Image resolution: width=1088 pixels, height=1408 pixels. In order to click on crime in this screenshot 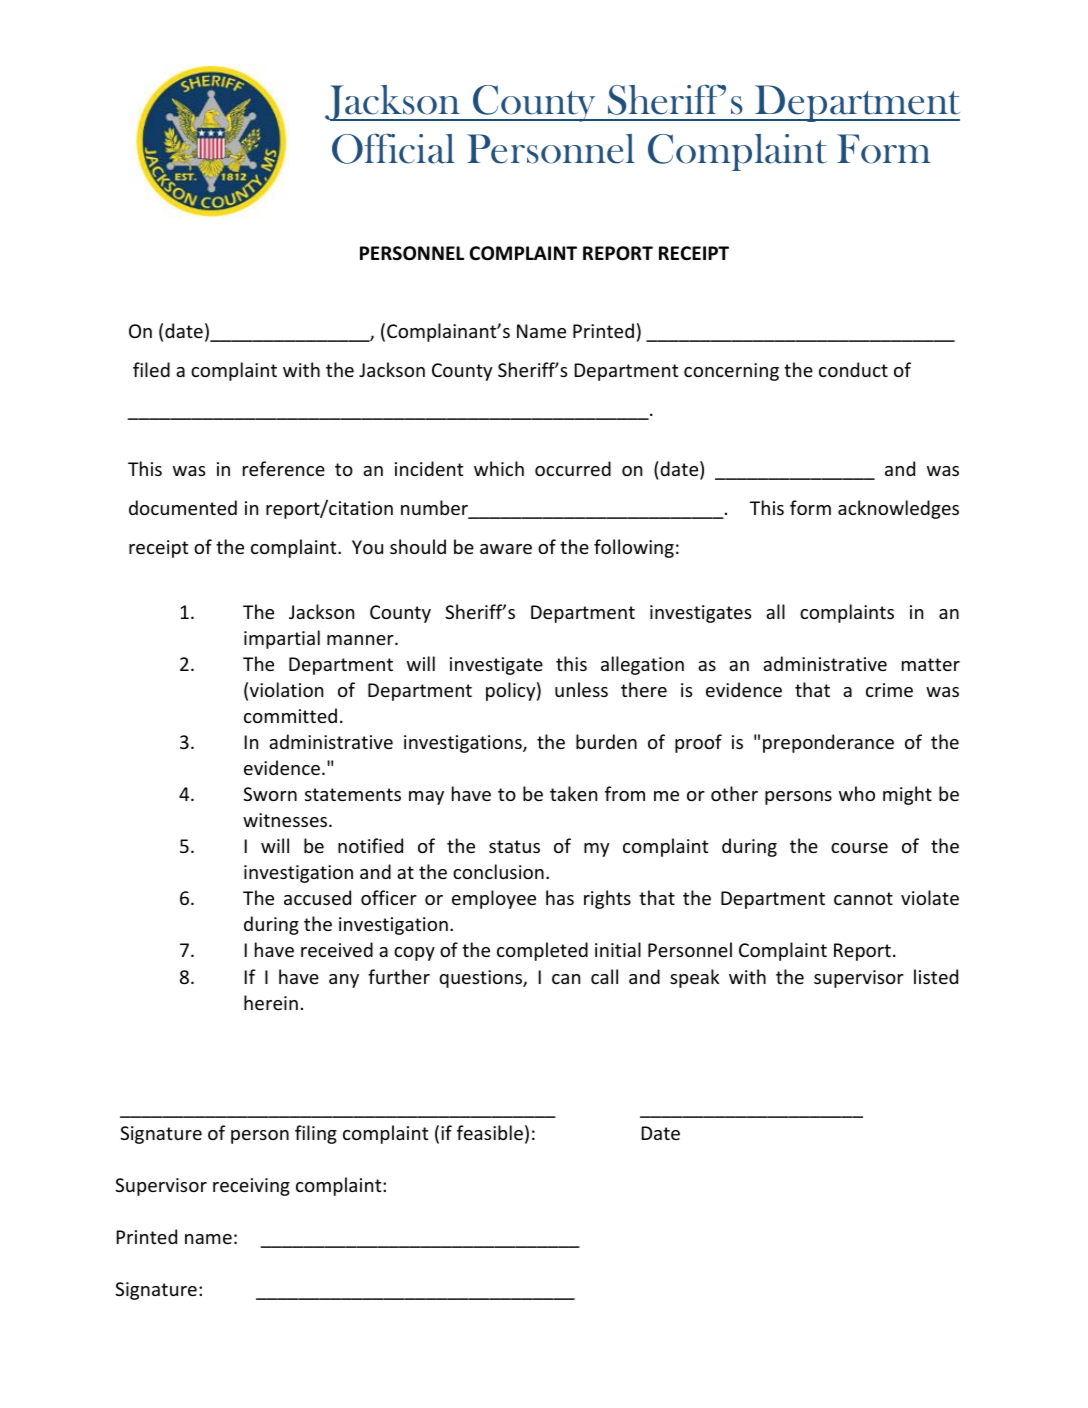, I will do `click(889, 690)`.
